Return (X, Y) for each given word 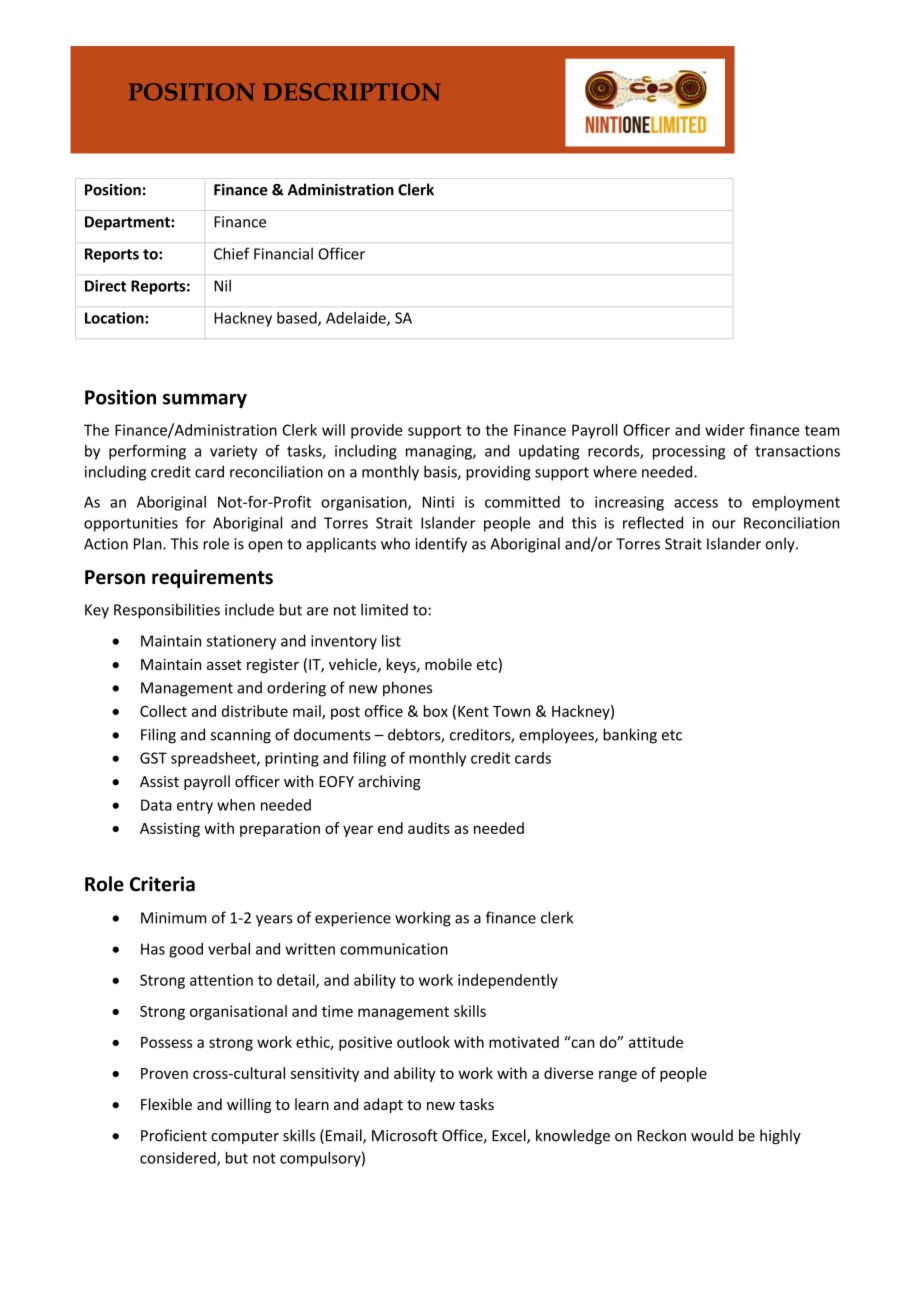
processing (689, 452)
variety (233, 452)
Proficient (174, 1135)
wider (725, 430)
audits (429, 828)
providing (498, 473)
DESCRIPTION (351, 92)
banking (630, 736)
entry (195, 807)
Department (128, 223)
